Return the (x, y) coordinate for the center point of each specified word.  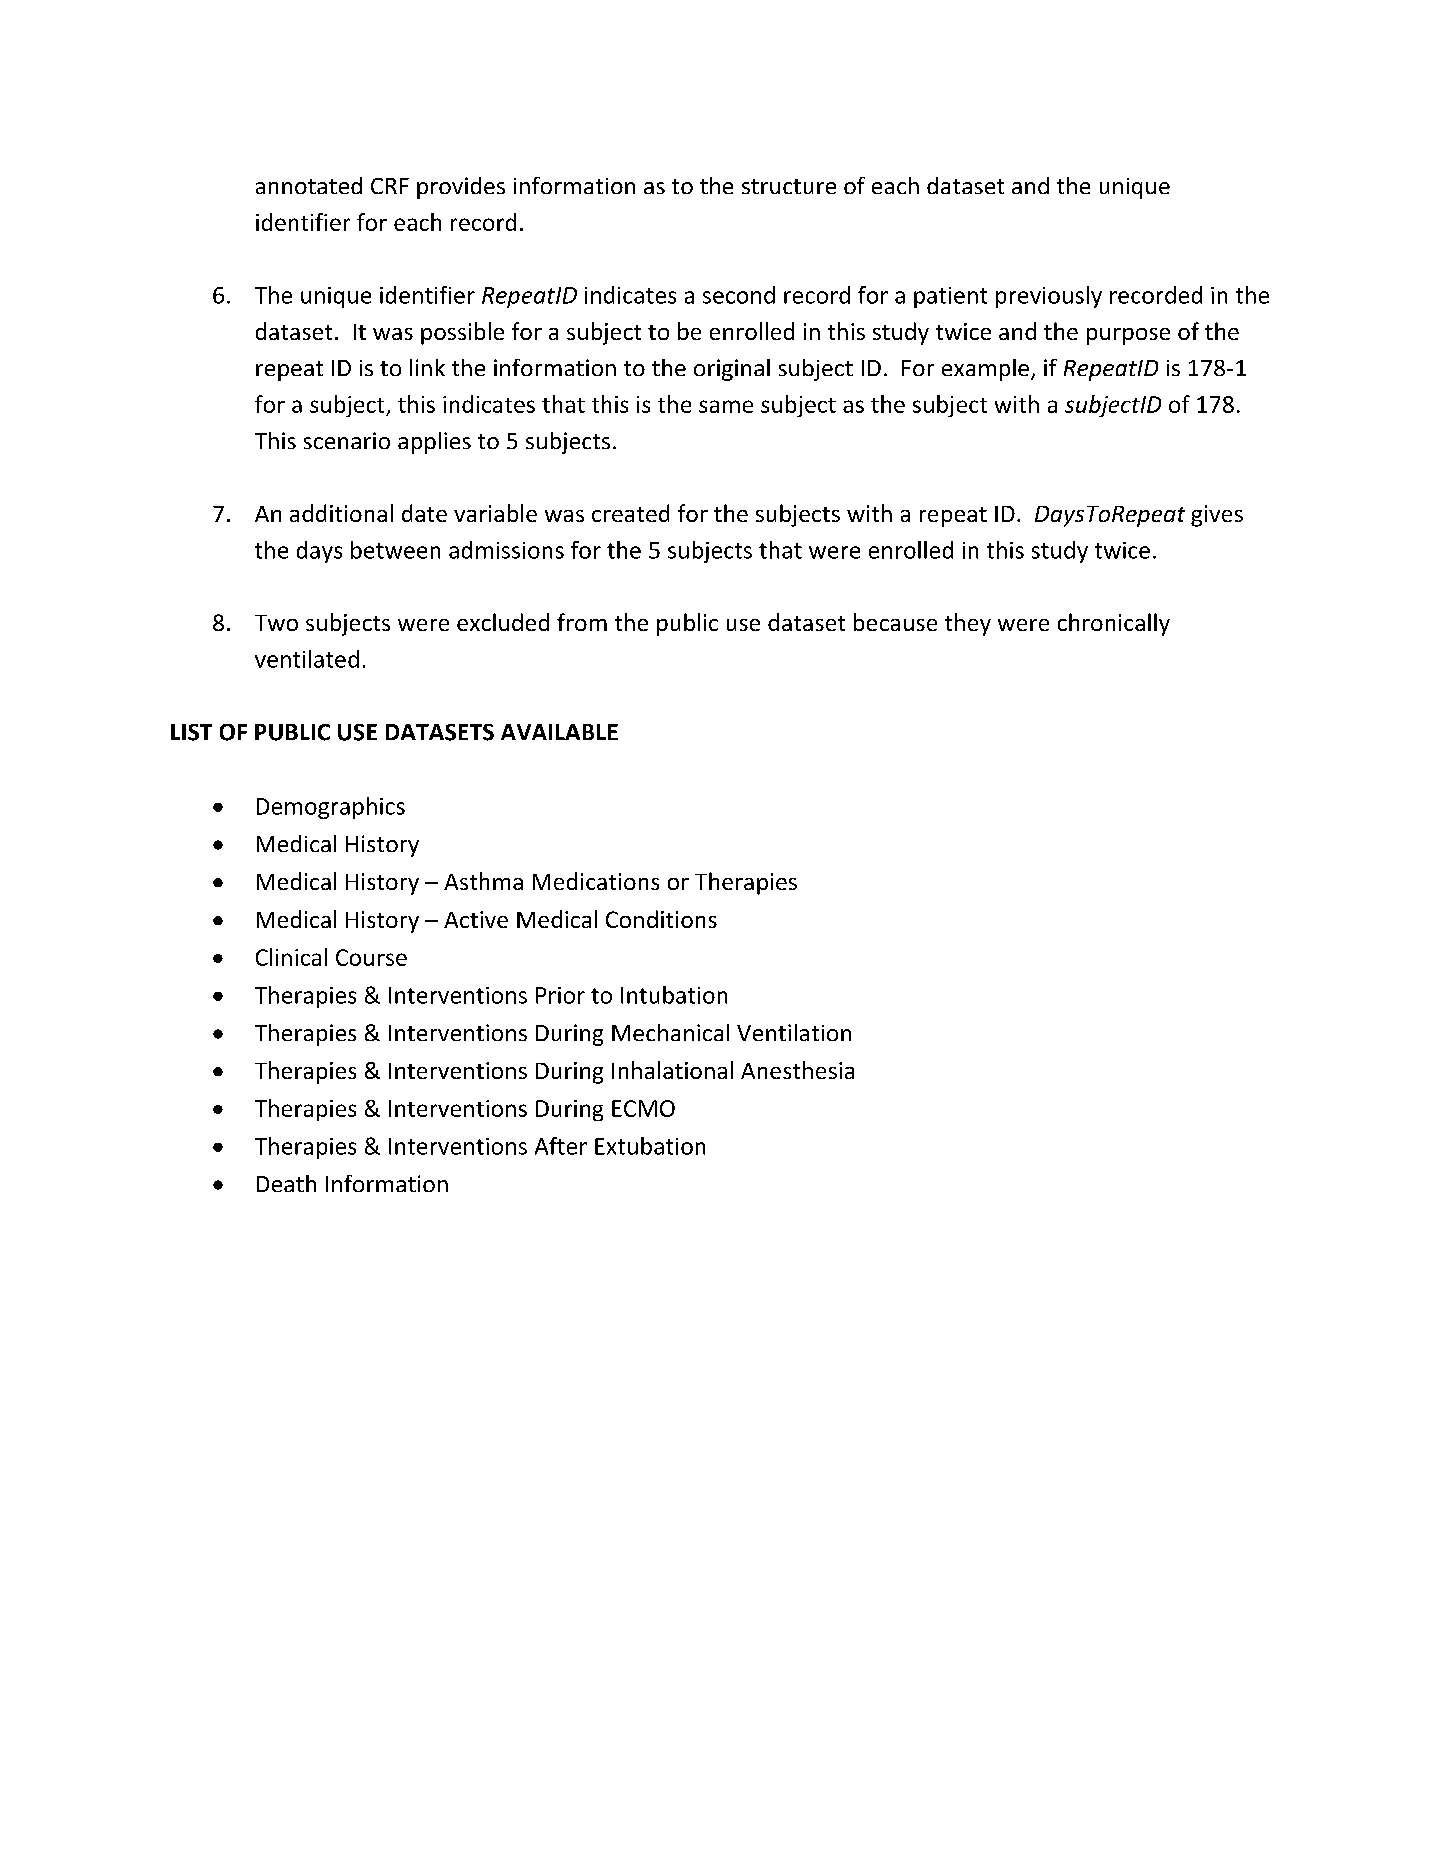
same (726, 406)
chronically (1114, 624)
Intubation (674, 995)
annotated (309, 185)
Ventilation (794, 1032)
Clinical (291, 957)
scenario (347, 440)
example (985, 370)
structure (789, 186)
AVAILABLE (559, 732)
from (582, 622)
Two (276, 623)
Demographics (331, 808)
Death (286, 1183)
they (968, 624)
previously (1049, 297)
